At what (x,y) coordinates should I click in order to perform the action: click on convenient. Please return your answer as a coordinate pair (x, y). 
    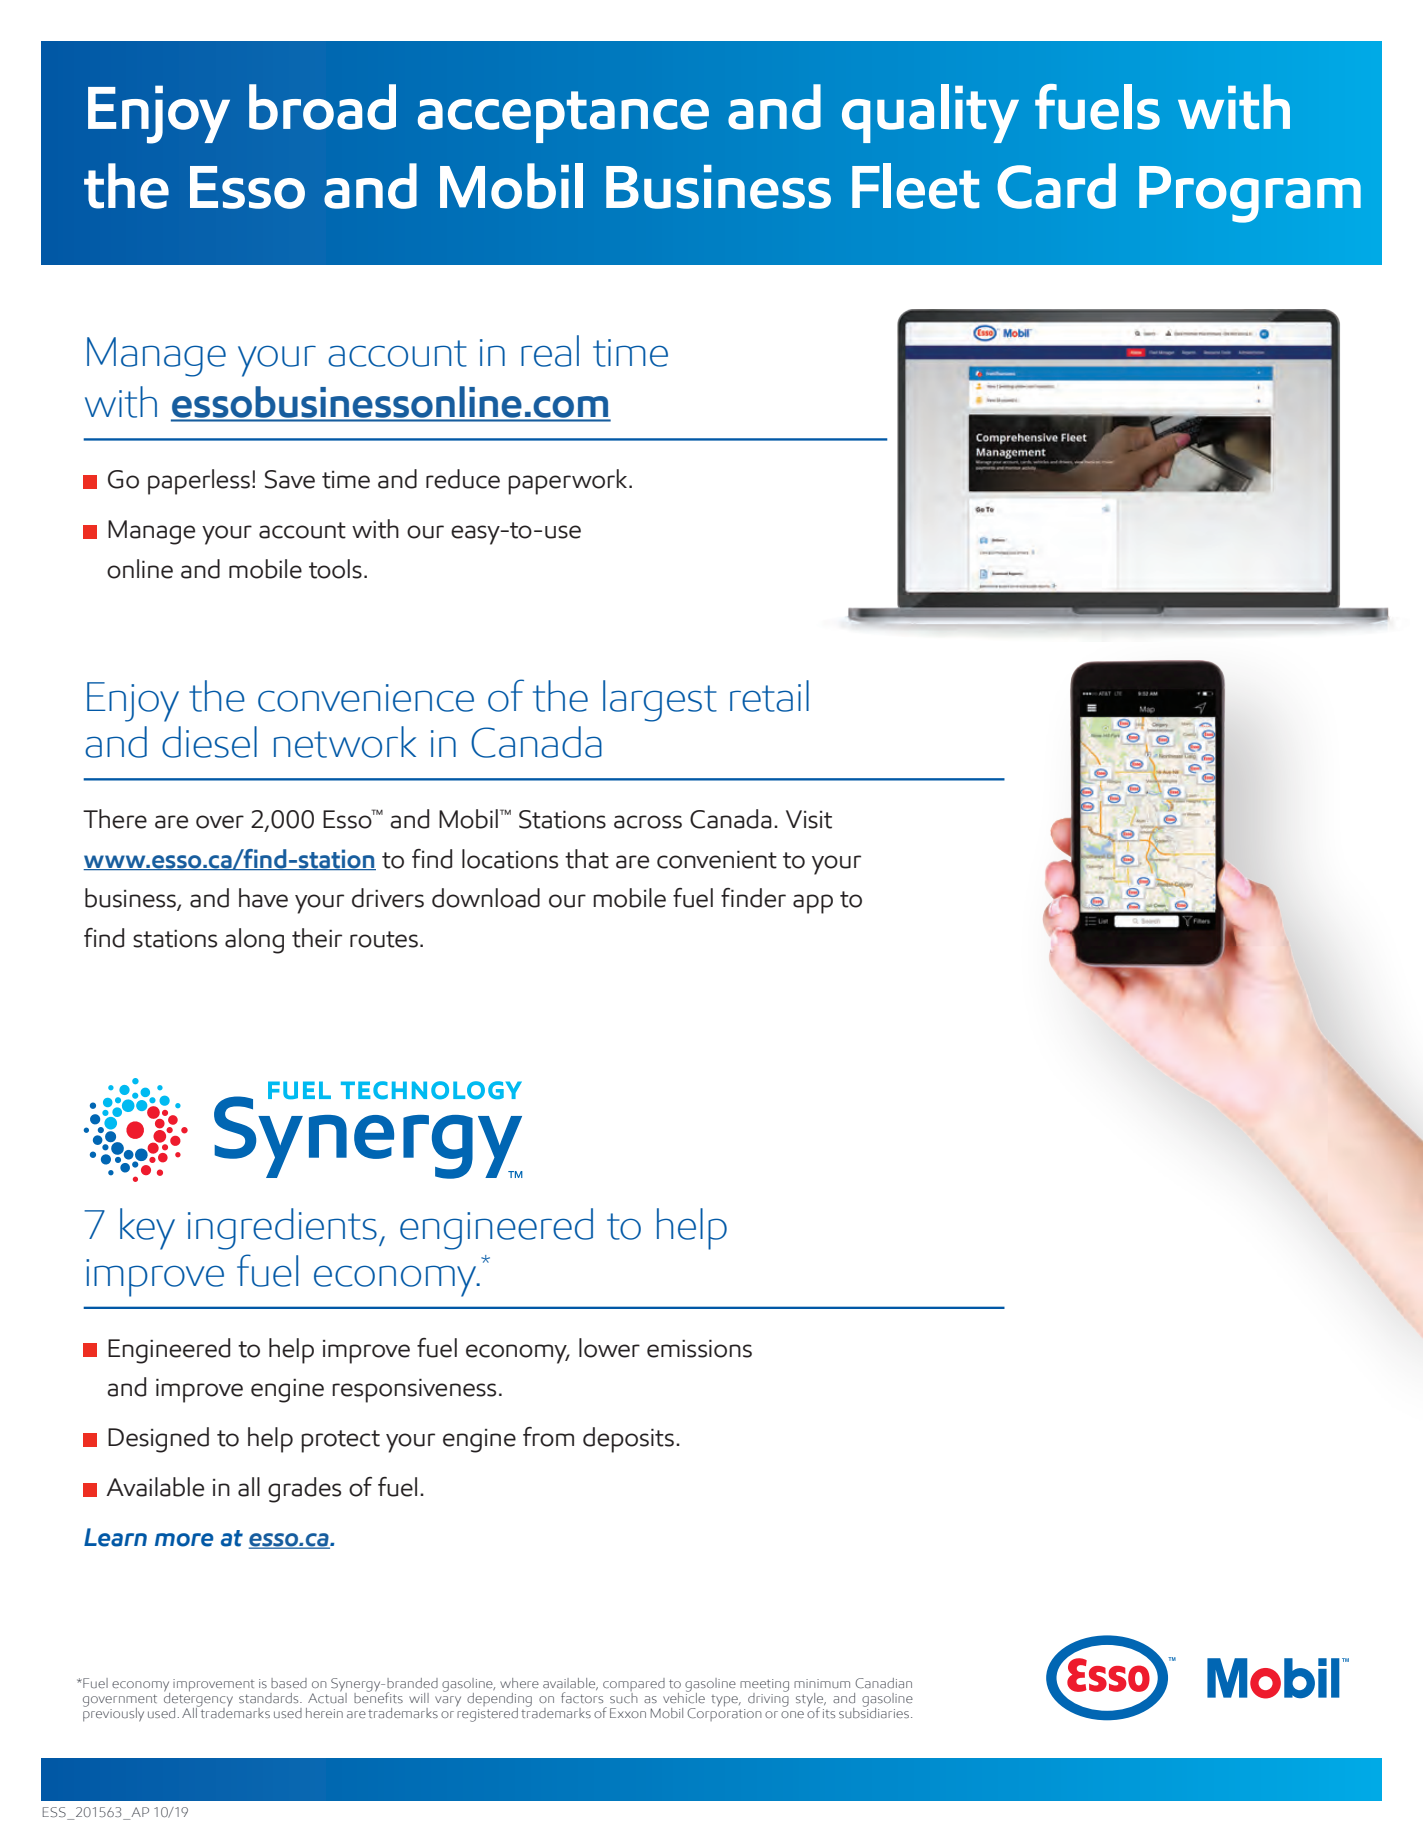
    Looking at the image, I should click on (717, 859).
